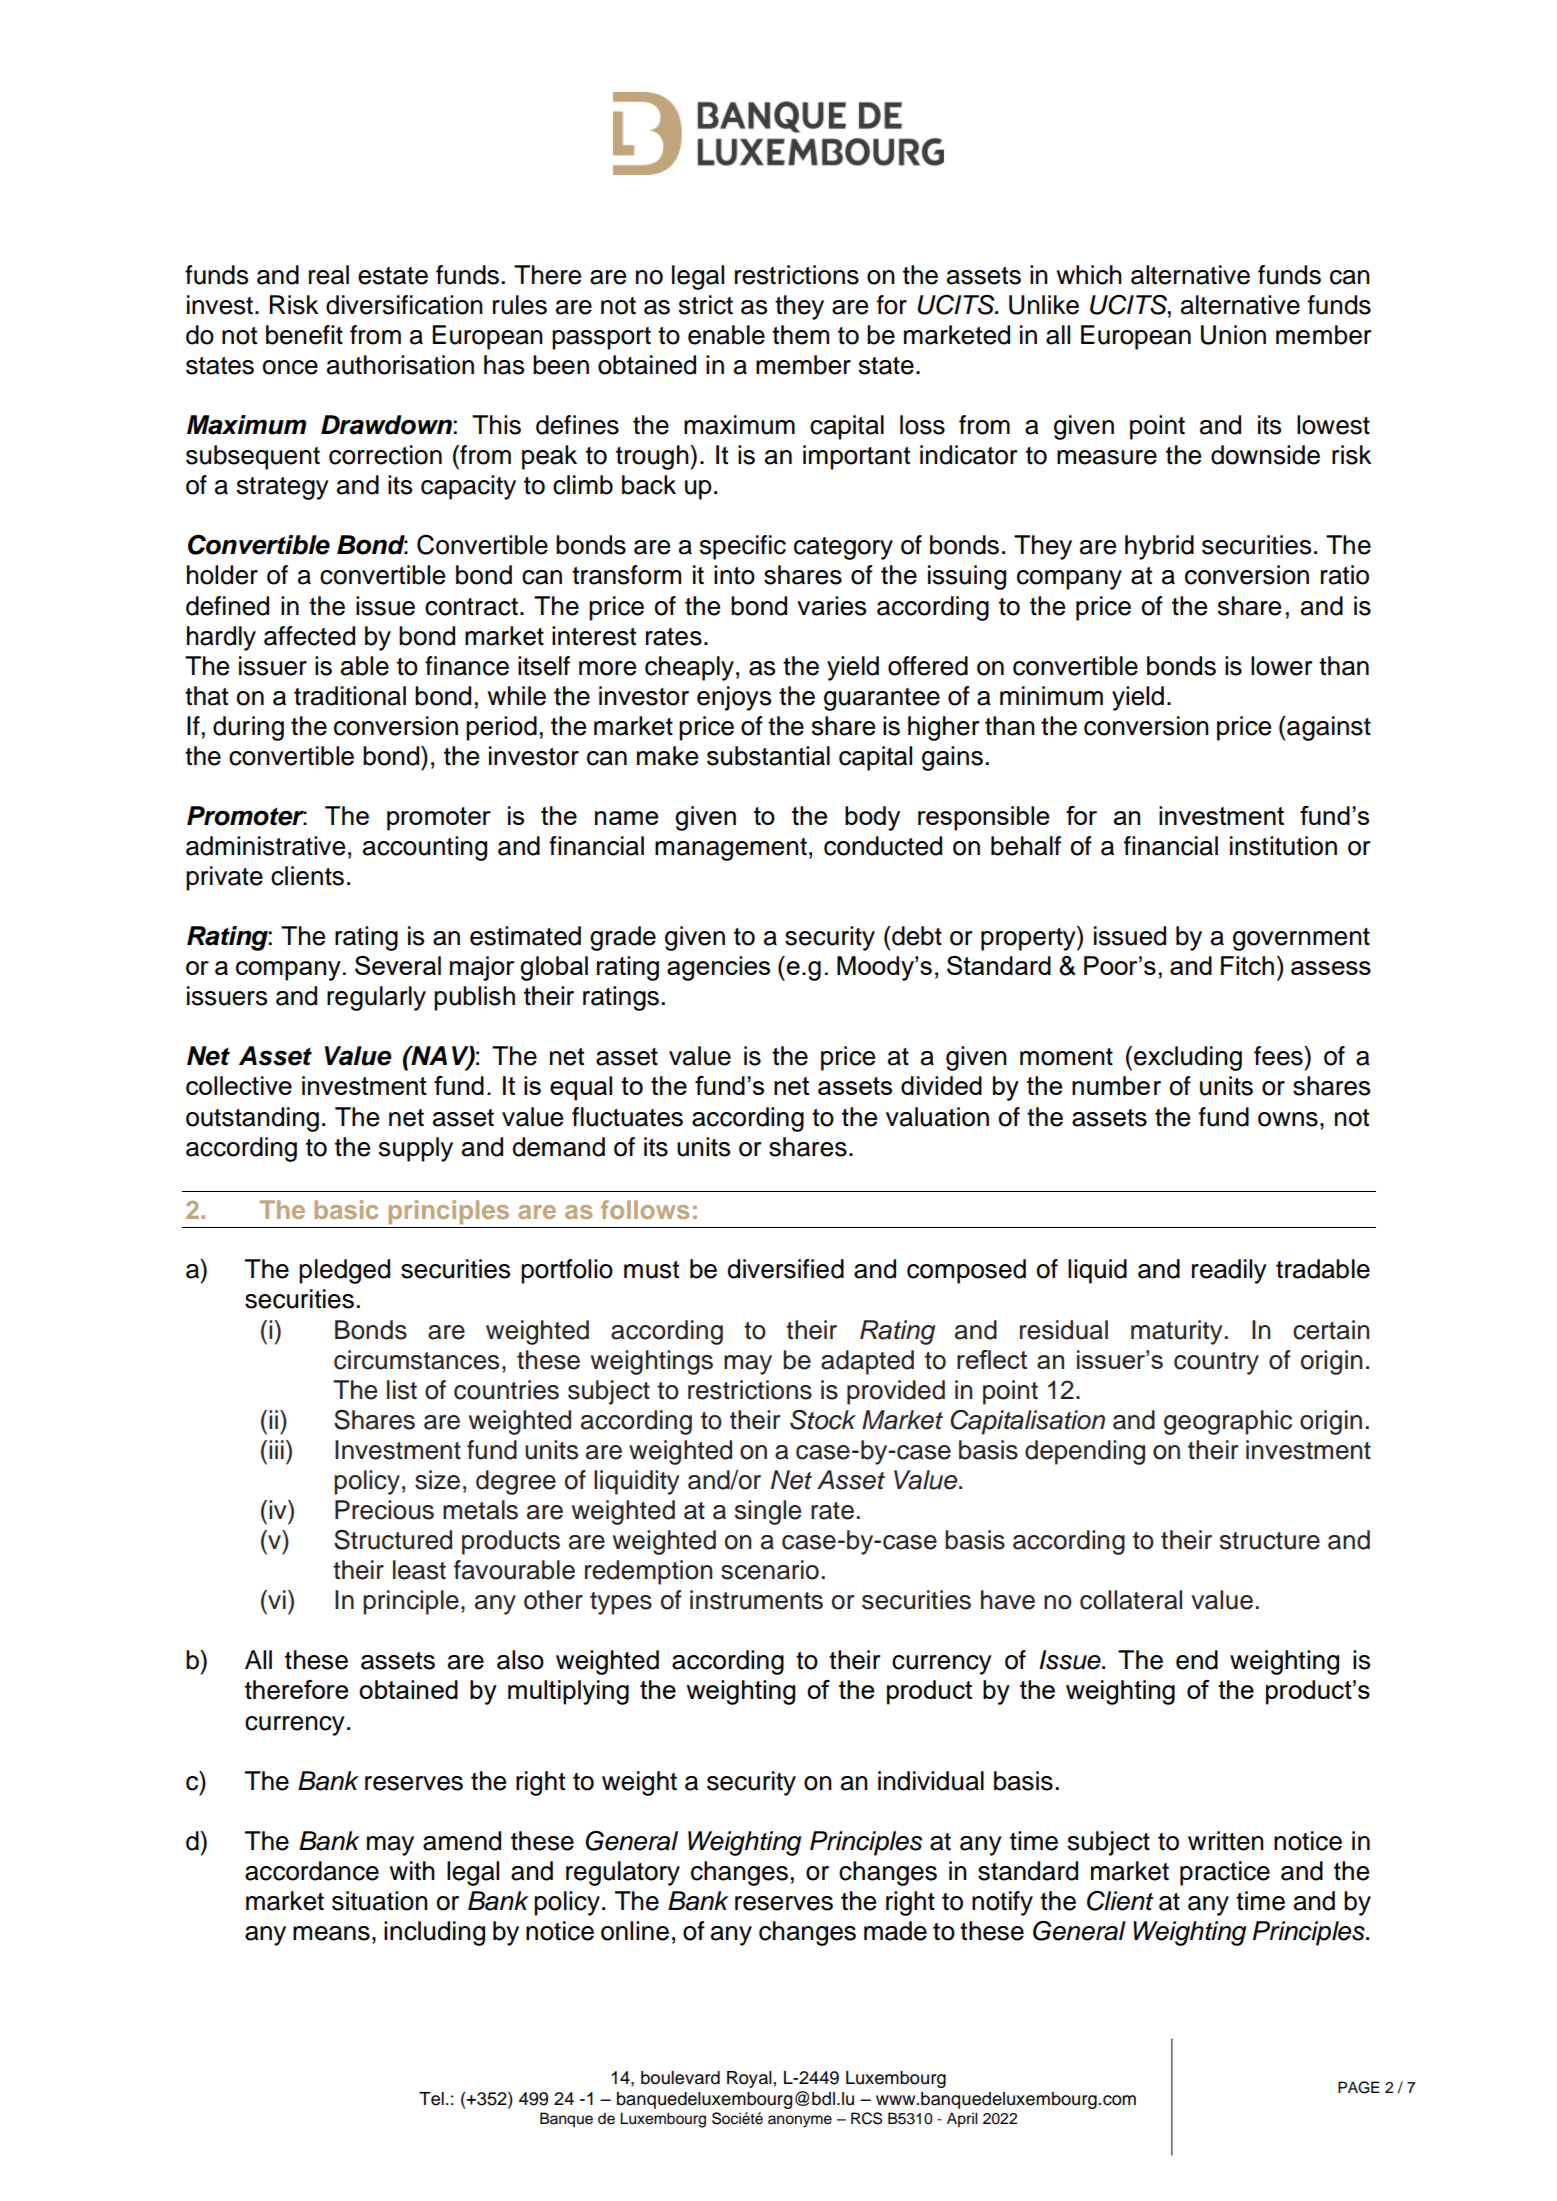 The height and width of the document is (2201, 1557). Describe the element at coordinates (431, 2099) in the document. I see `Tel` at that location.
